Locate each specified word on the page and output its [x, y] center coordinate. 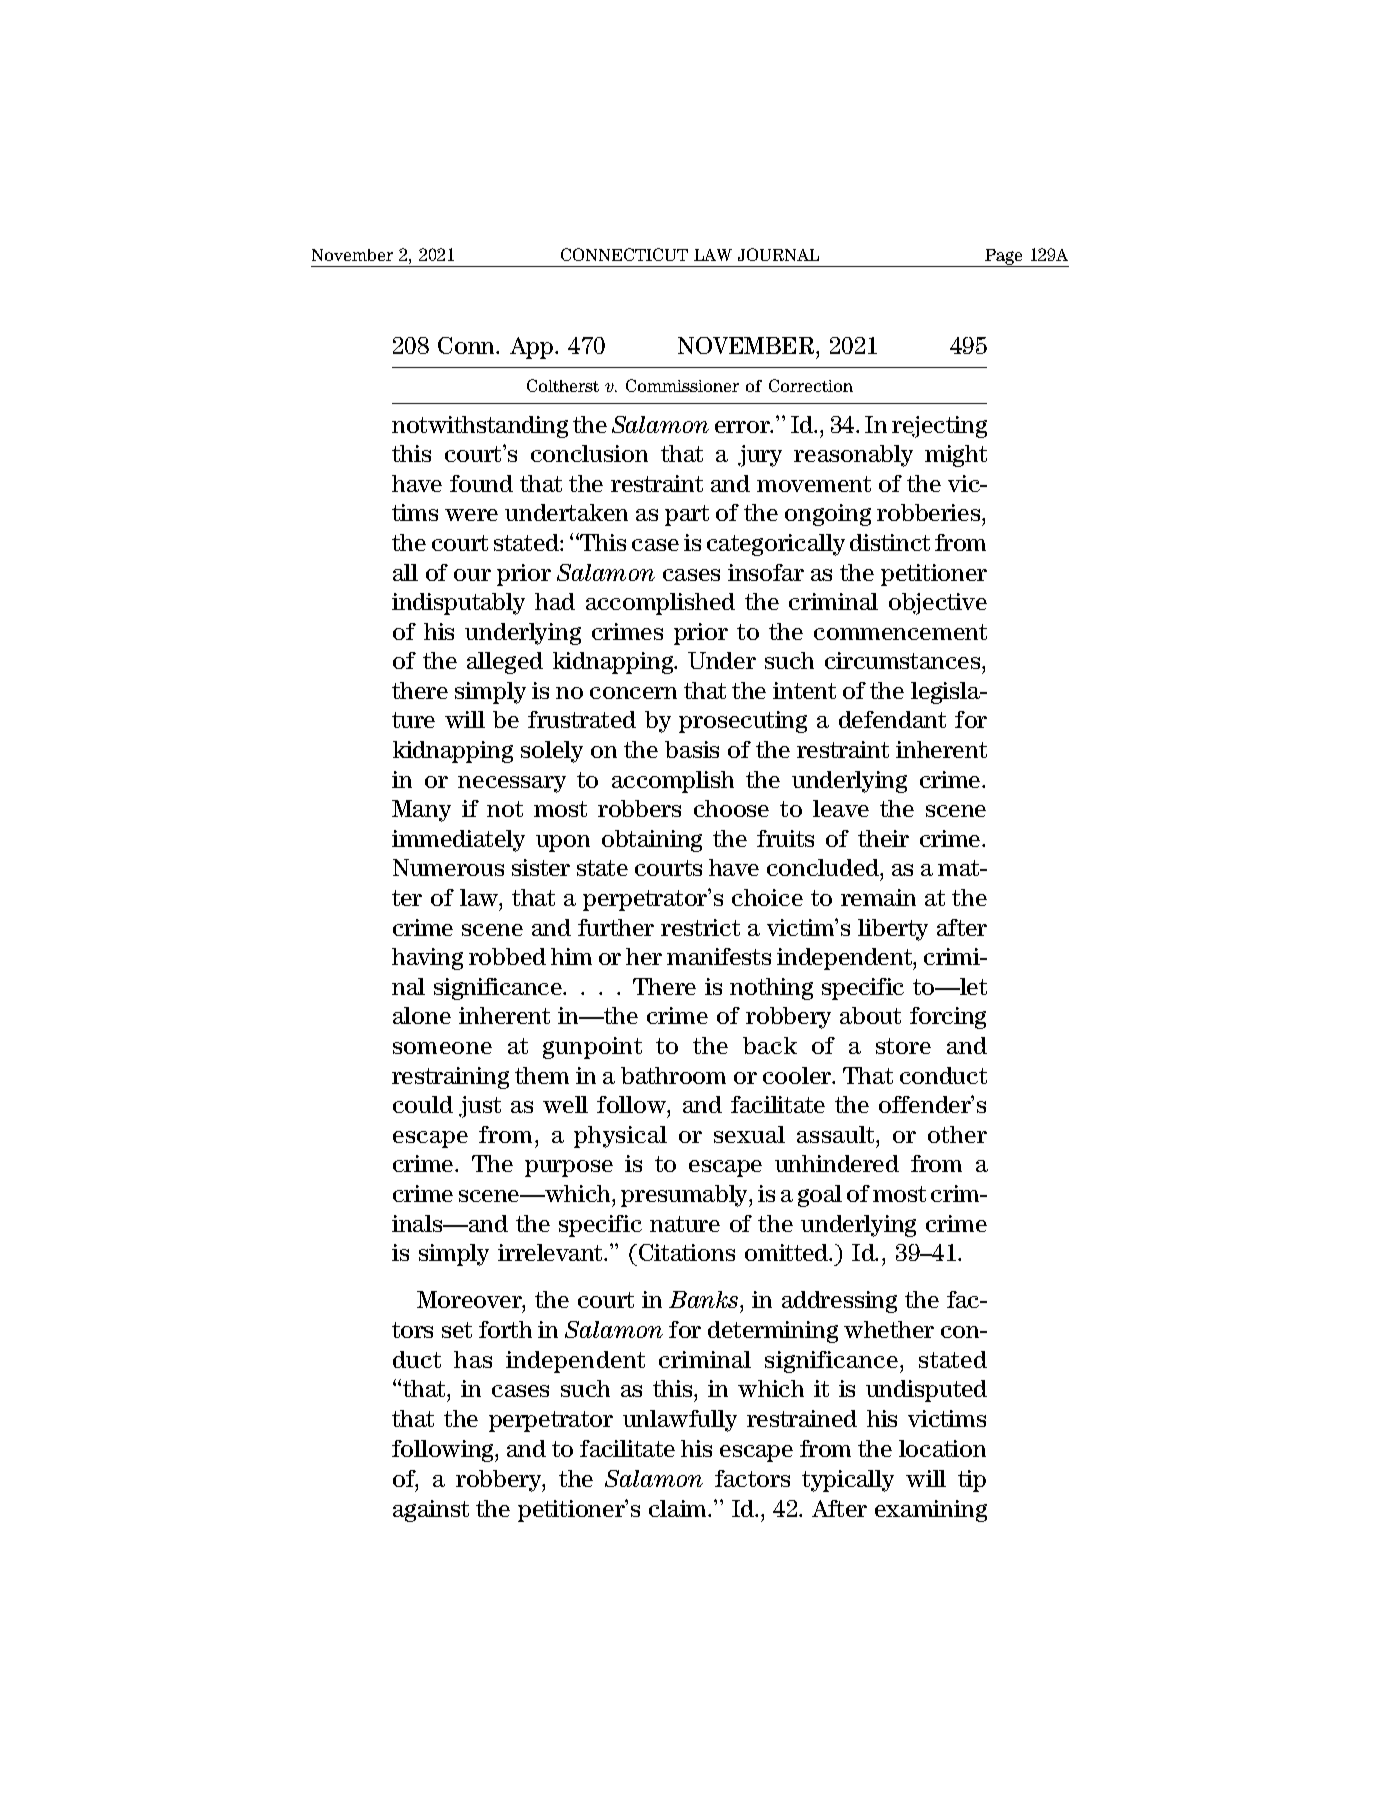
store [903, 1046]
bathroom [673, 1075]
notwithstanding [480, 427]
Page [1004, 258]
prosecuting [743, 722]
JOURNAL [778, 254]
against [431, 1511]
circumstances [904, 660]
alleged [505, 663]
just [480, 1107]
